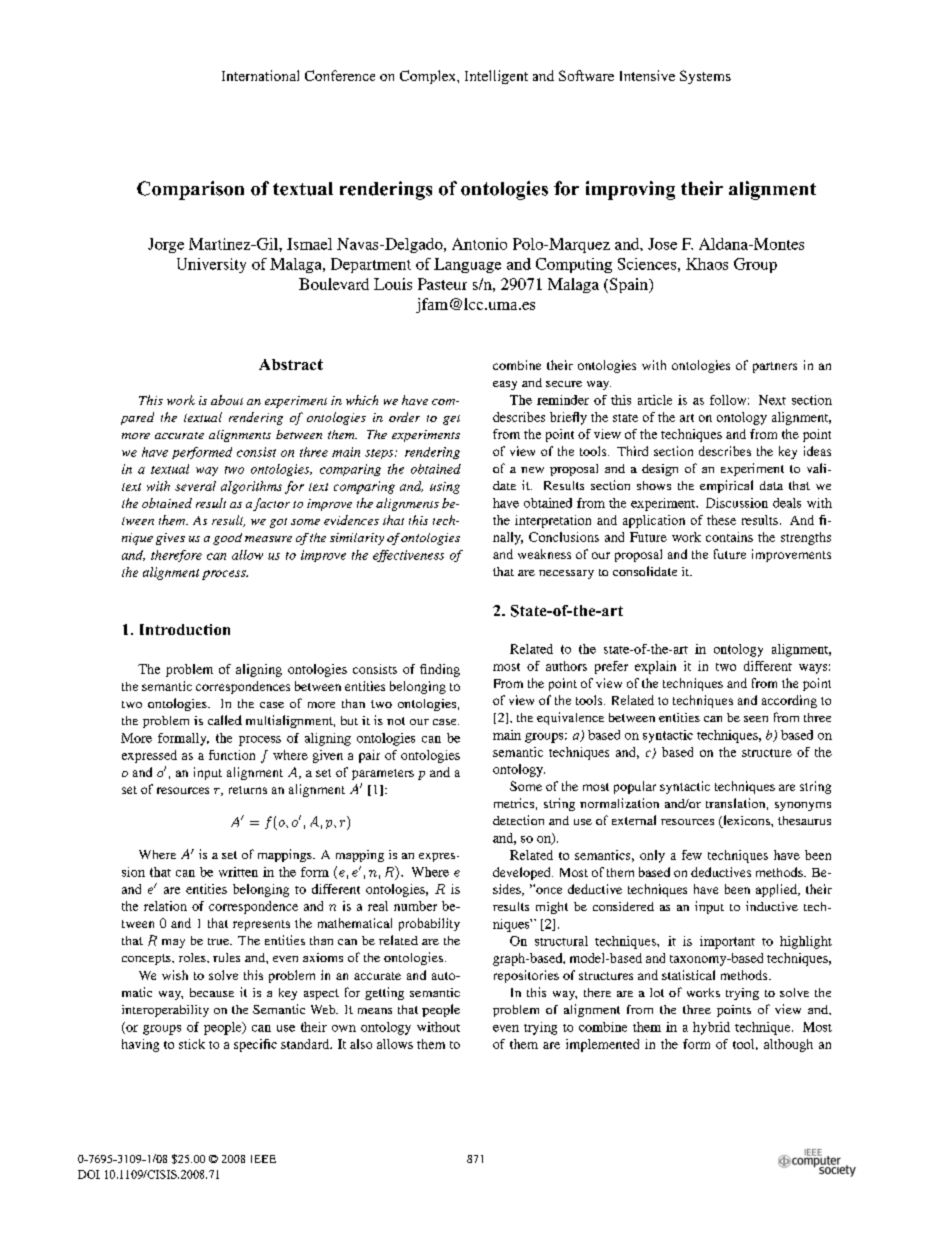 This image has height=1233, width=952. Describe the element at coordinates (263, 1159) in the image. I see `IEEE` at that location.
